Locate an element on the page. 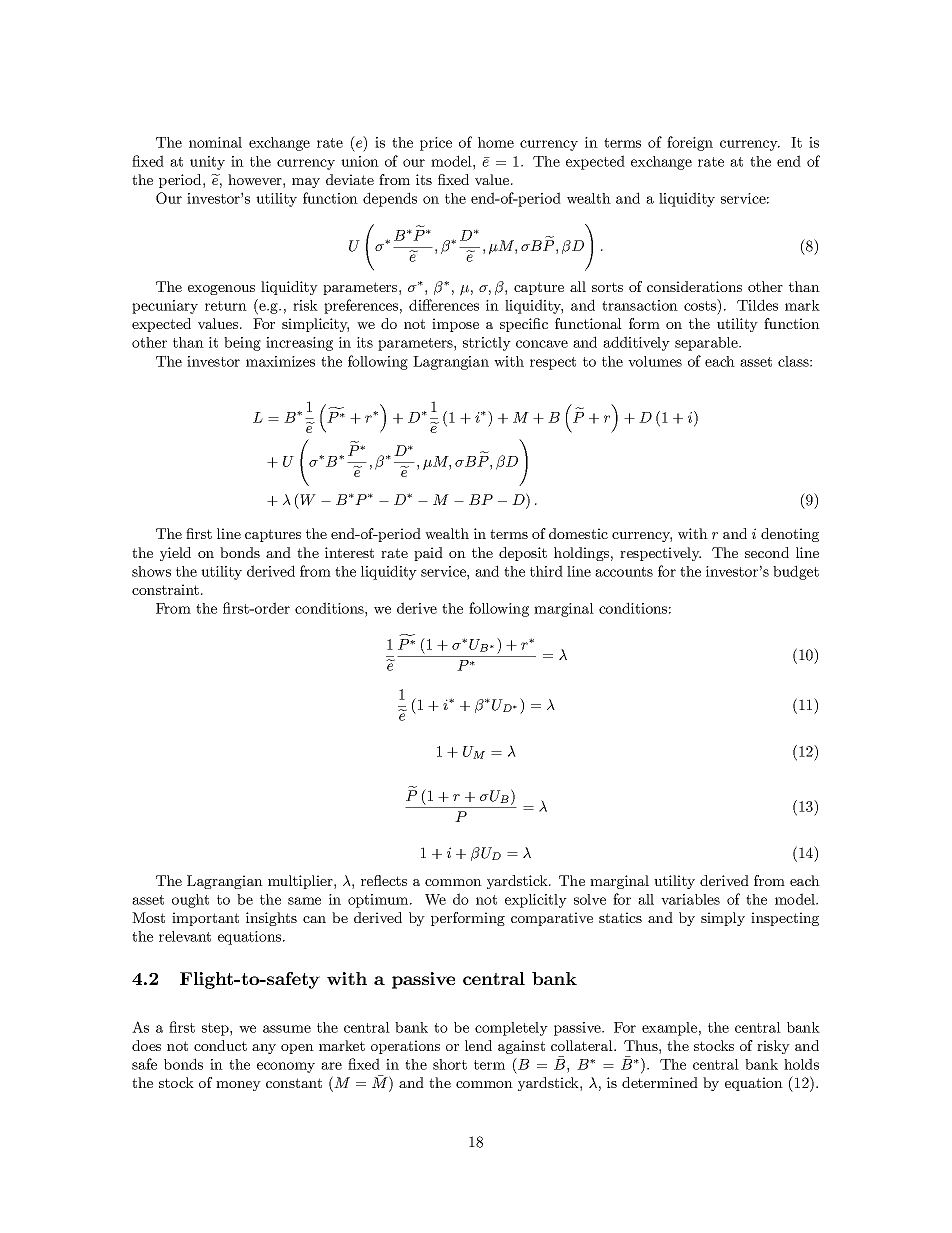 This document has height=1233, width=952. conduct is located at coordinates (220, 1045).
